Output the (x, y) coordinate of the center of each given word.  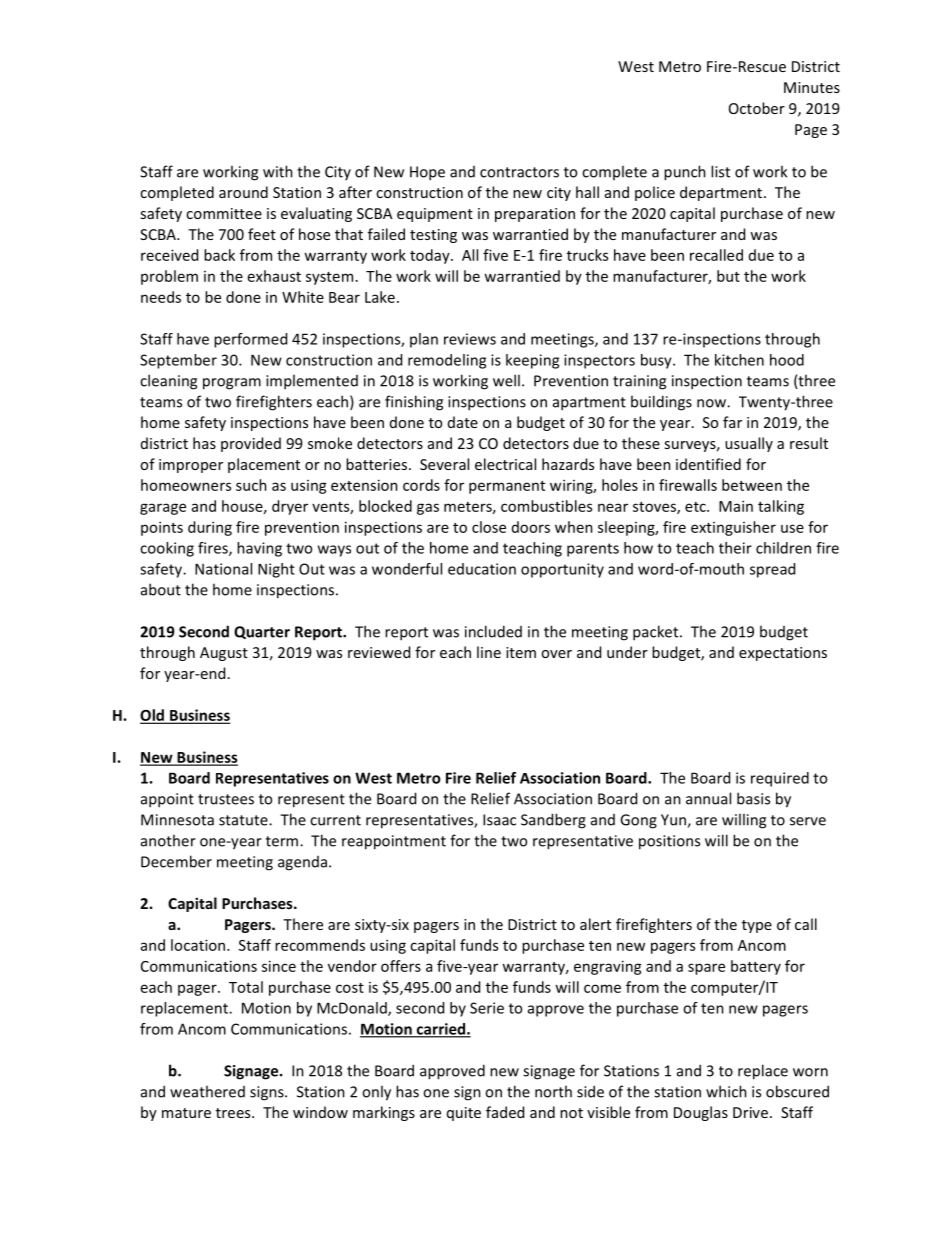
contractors (519, 172)
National (223, 569)
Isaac (499, 820)
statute (244, 820)
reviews (470, 339)
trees (234, 1113)
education (482, 569)
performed (250, 340)
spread (772, 570)
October (757, 108)
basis (753, 798)
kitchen (739, 360)
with (278, 171)
